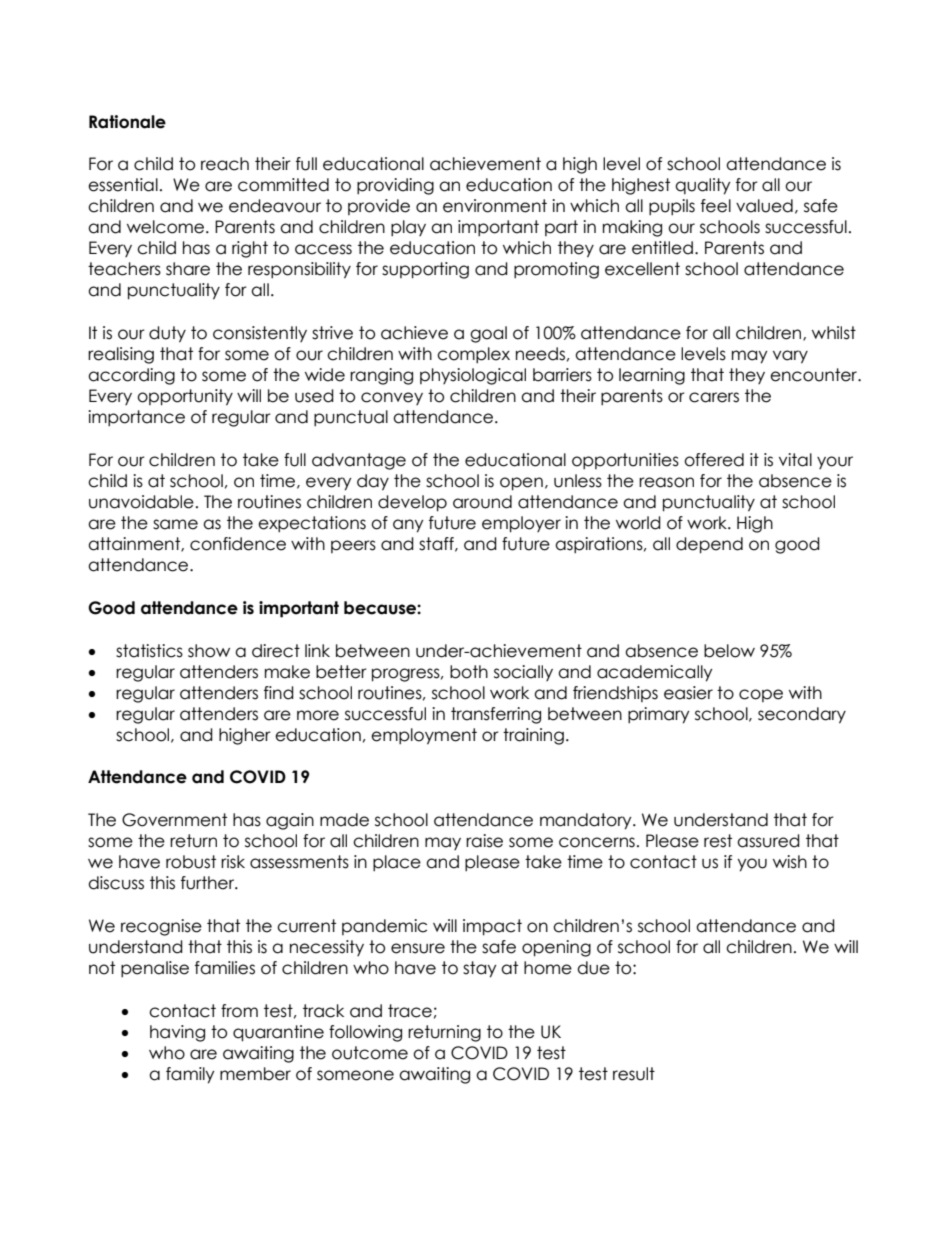 The image size is (952, 1233). Describe the element at coordinates (469, 672) in the screenshot. I see `both` at that location.
